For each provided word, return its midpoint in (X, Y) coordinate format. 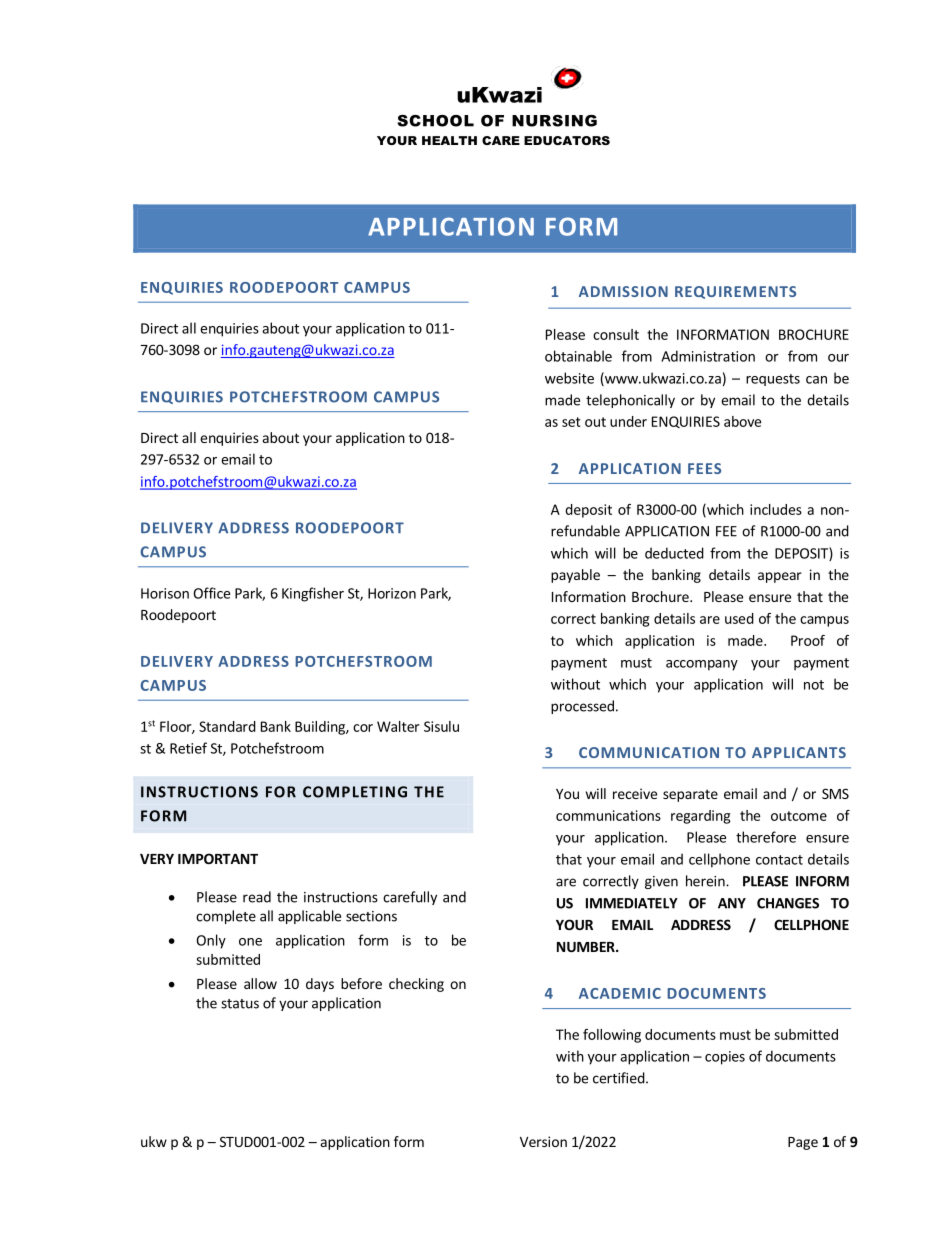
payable (575, 576)
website (569, 378)
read (257, 897)
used (739, 618)
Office (211, 593)
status (240, 1004)
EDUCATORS (567, 140)
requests (773, 380)
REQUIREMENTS (735, 292)
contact (779, 860)
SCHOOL (435, 121)
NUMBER (587, 947)
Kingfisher (313, 594)
